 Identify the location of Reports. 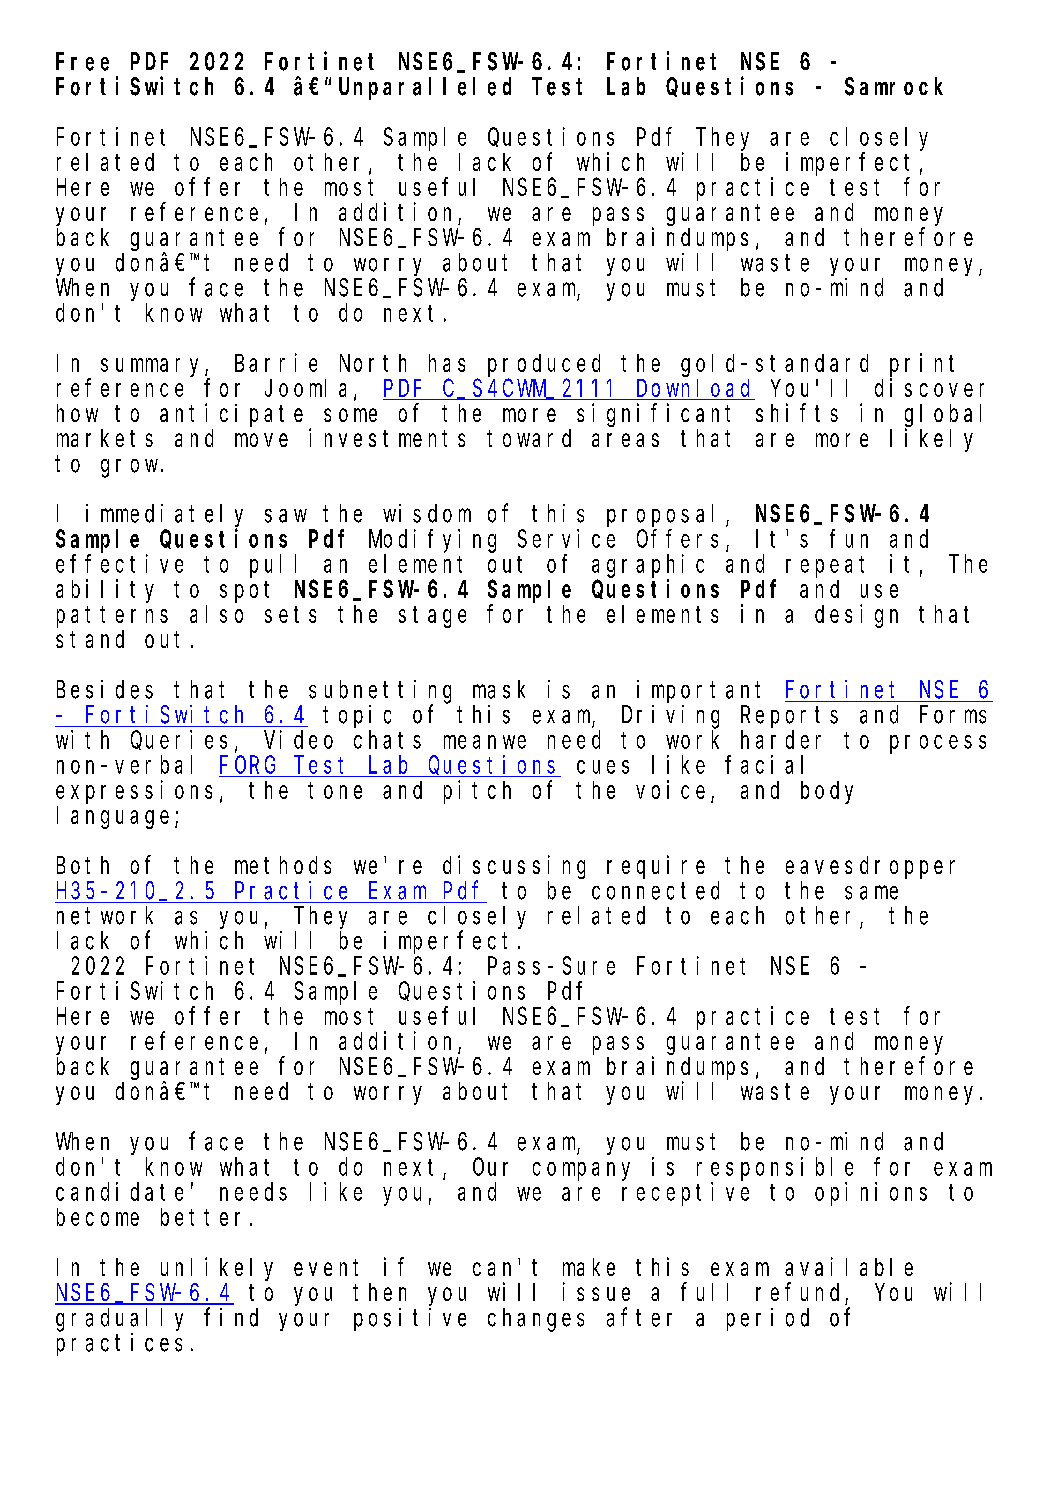
(789, 717).
